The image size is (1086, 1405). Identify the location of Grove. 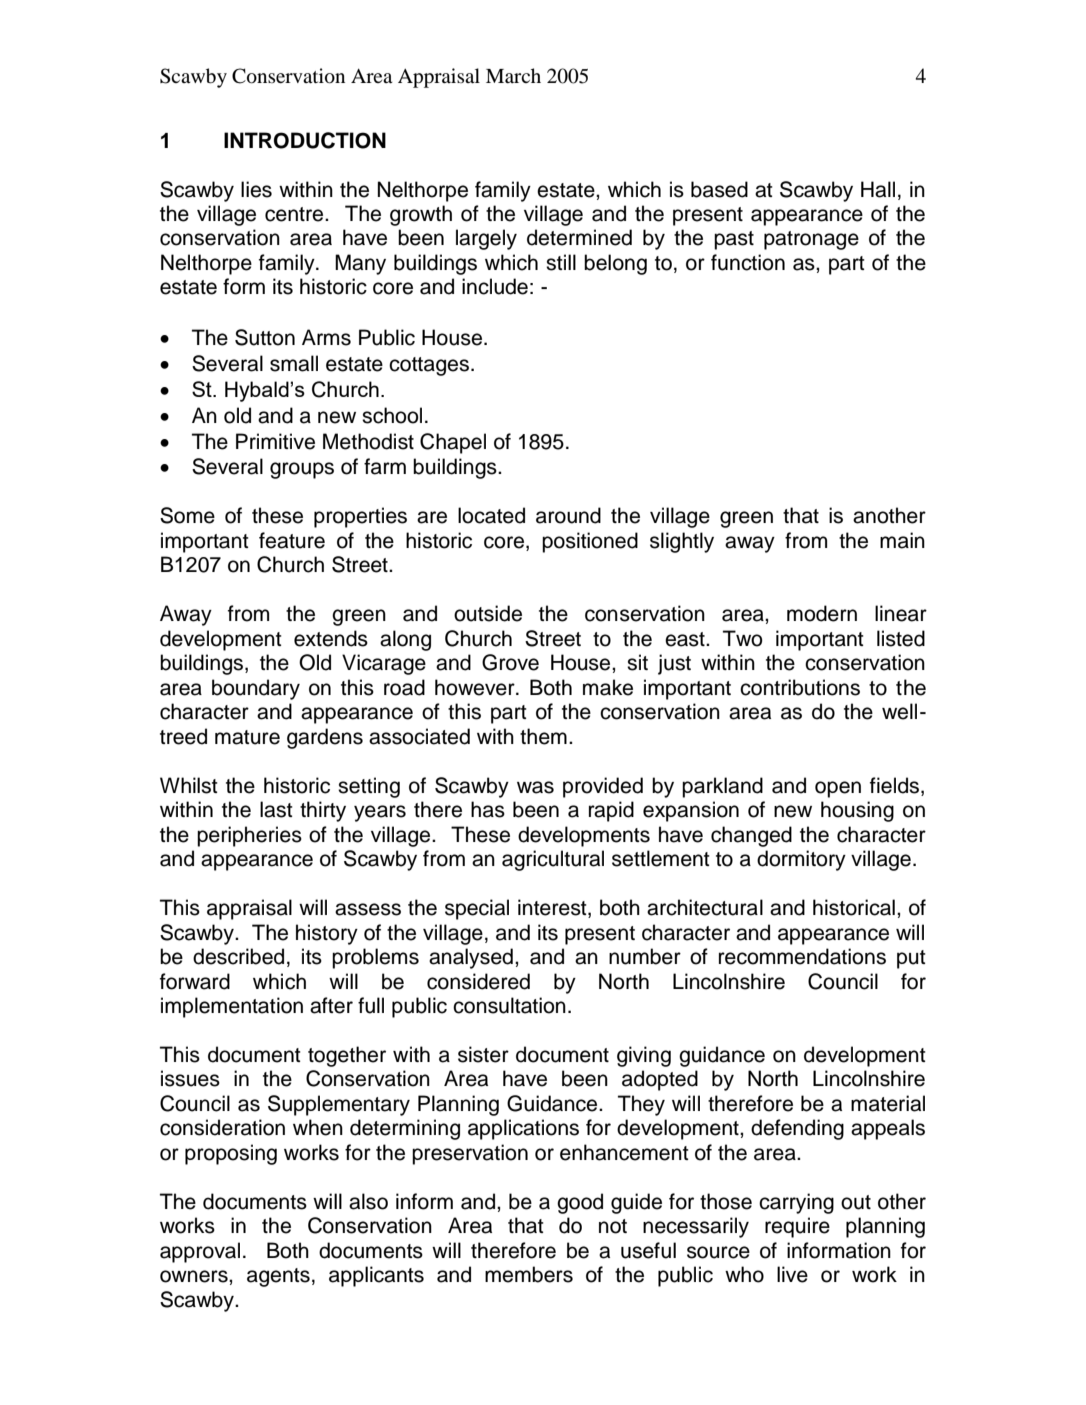
(510, 662).
